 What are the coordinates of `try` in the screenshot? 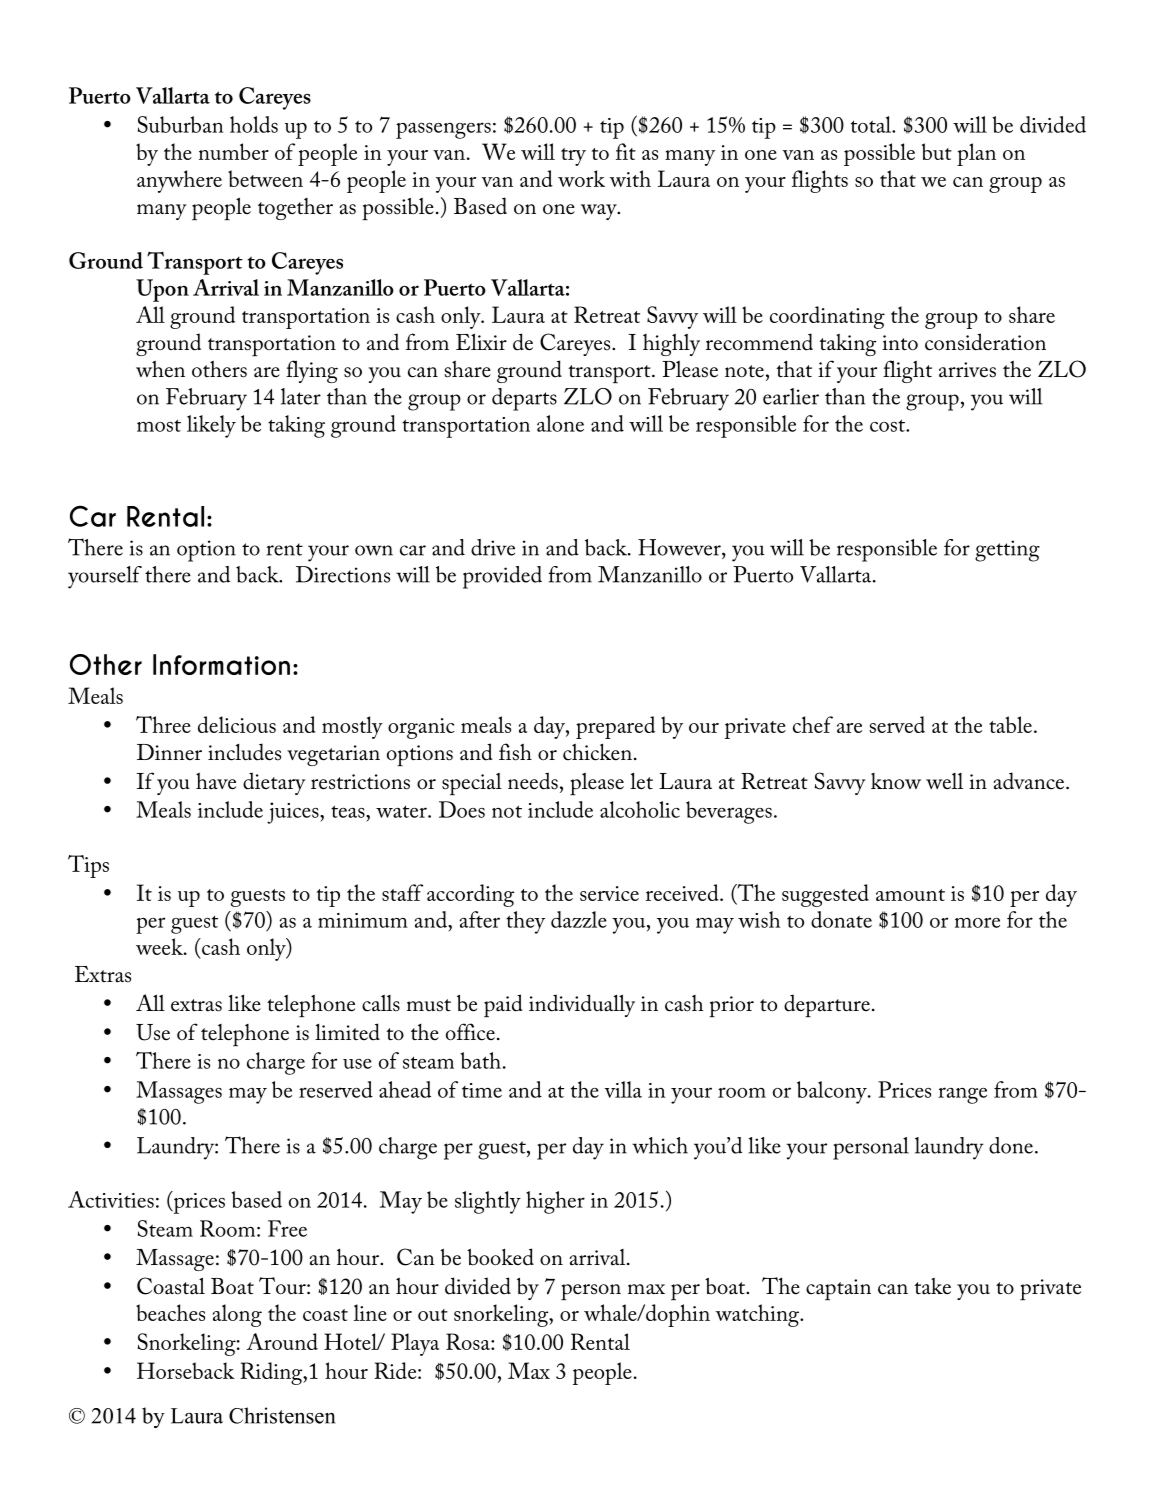 It's located at (573, 157).
